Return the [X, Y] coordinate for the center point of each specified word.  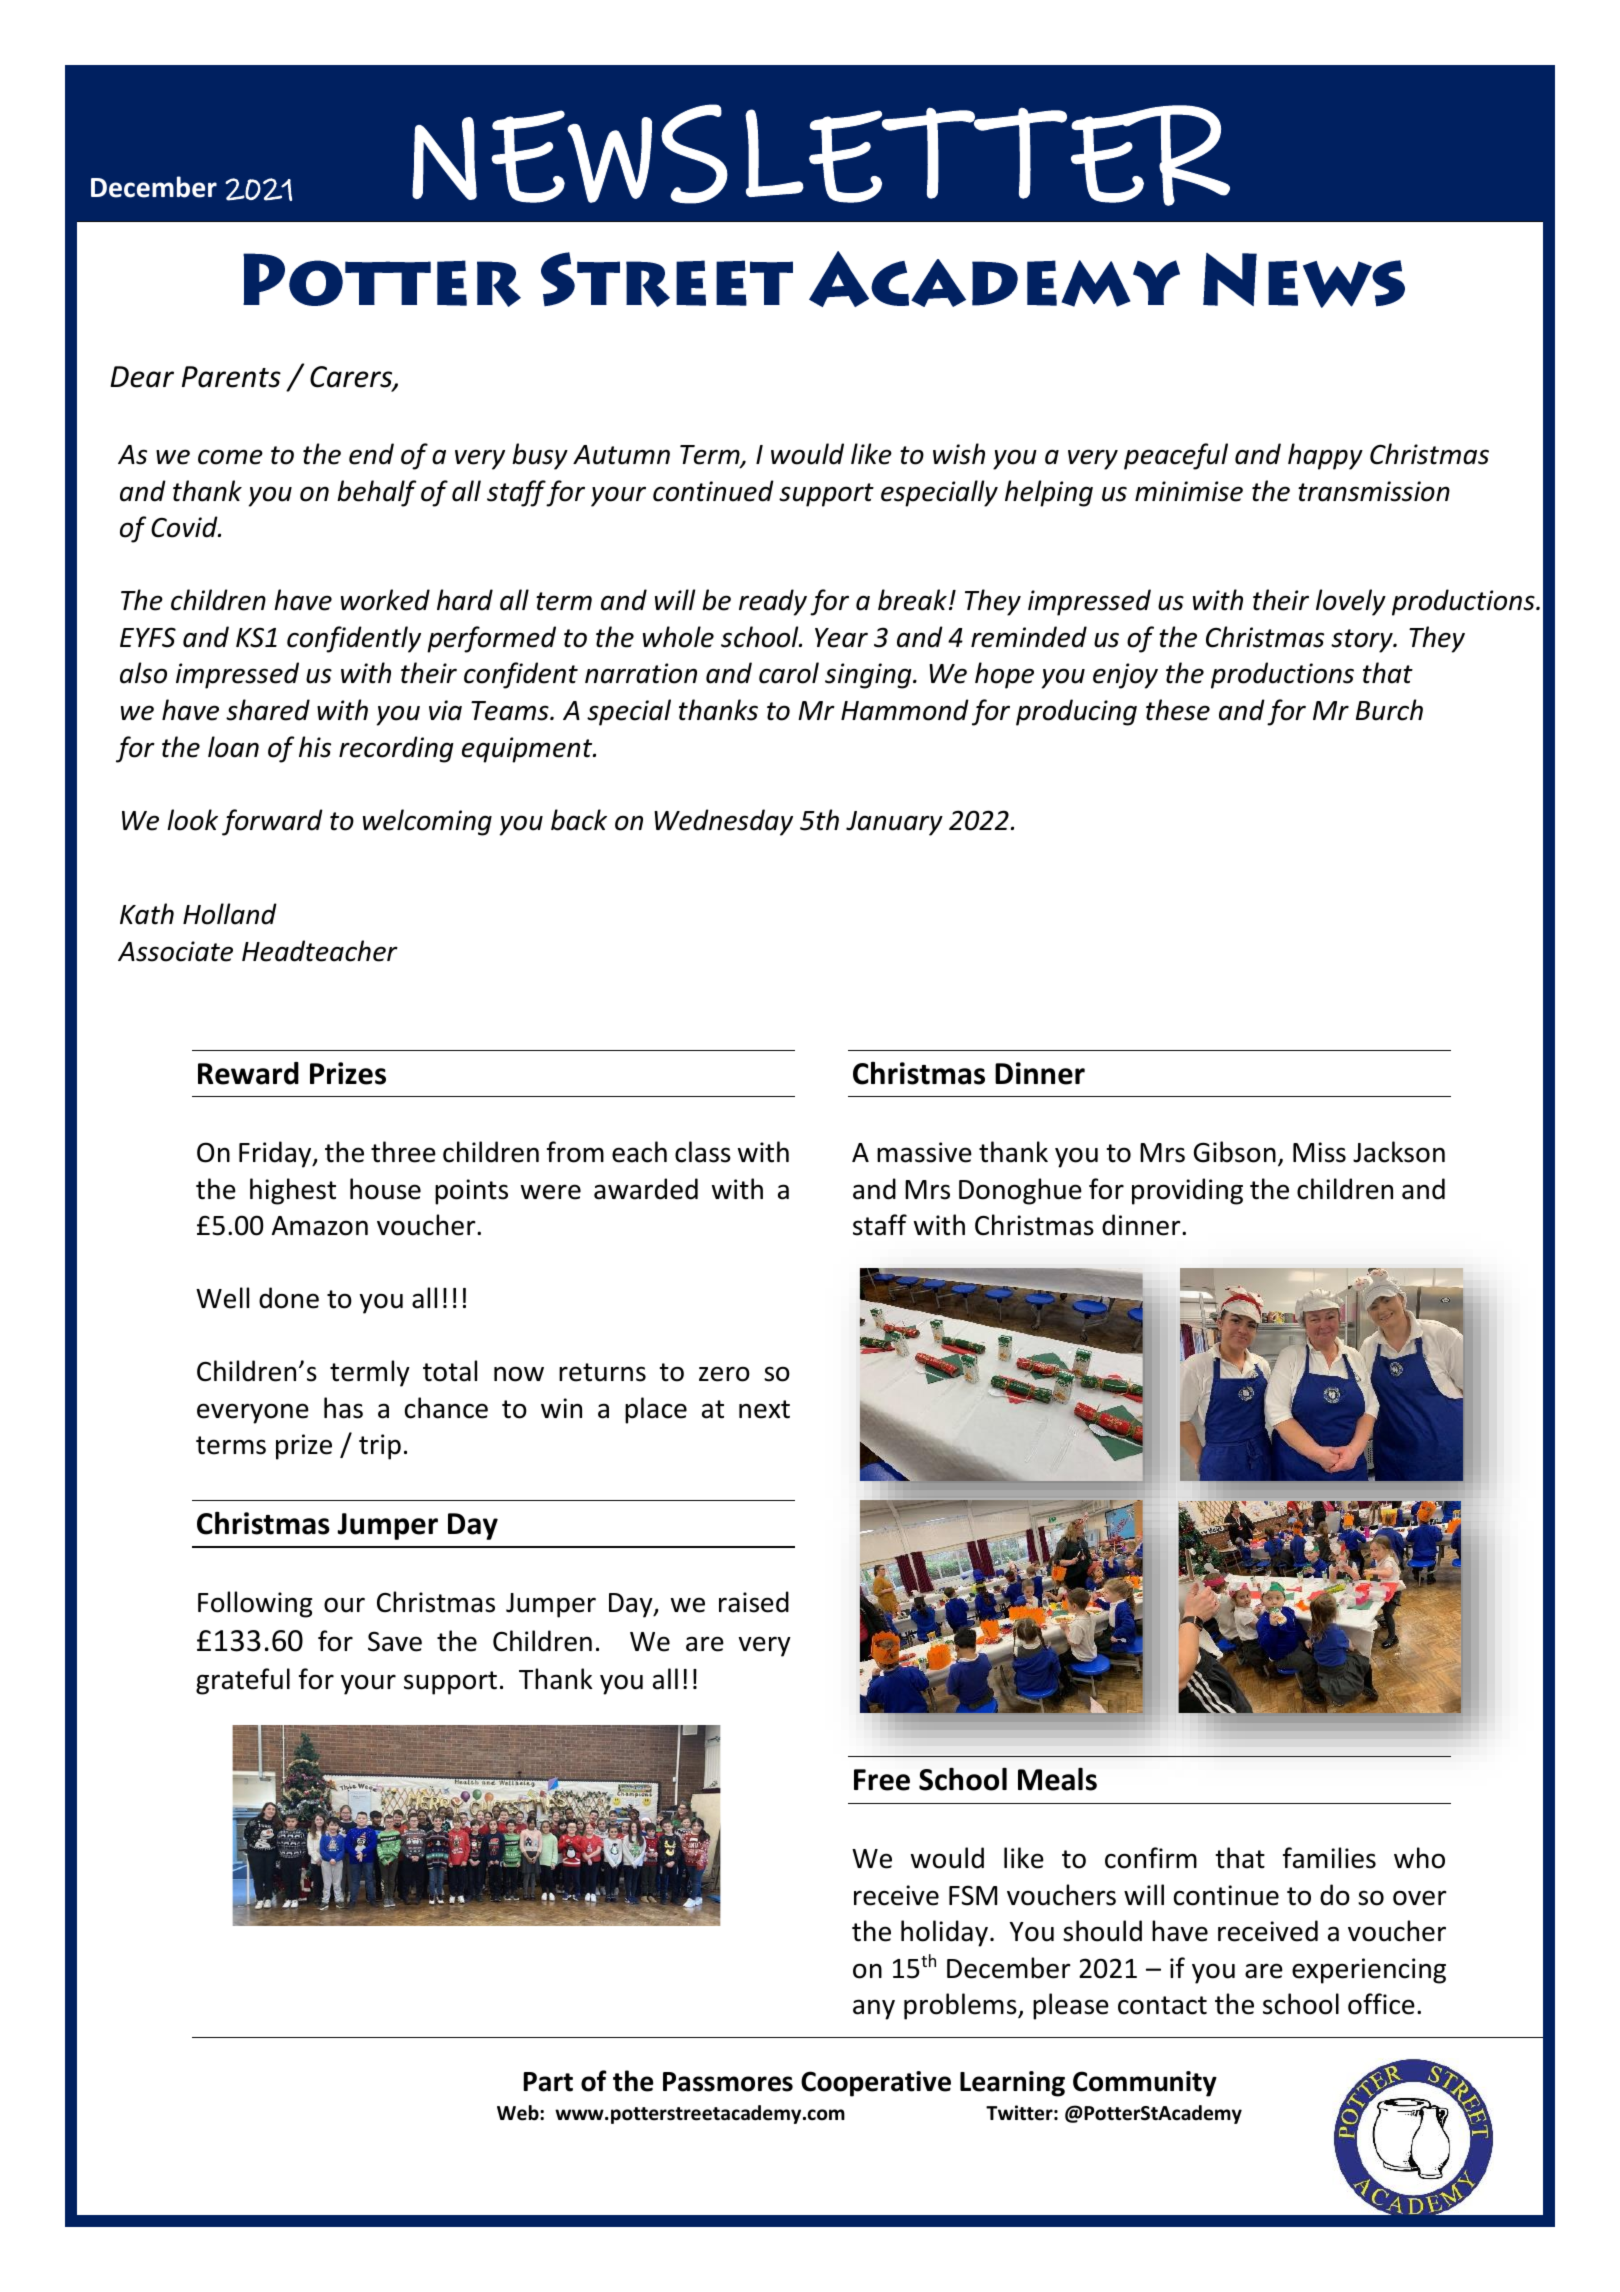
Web [519, 2113]
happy [1325, 456]
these [1178, 710]
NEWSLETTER [821, 155]
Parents [231, 377]
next [764, 1409]
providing [1187, 1191]
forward [272, 822]
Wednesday [723, 822]
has [343, 1408]
